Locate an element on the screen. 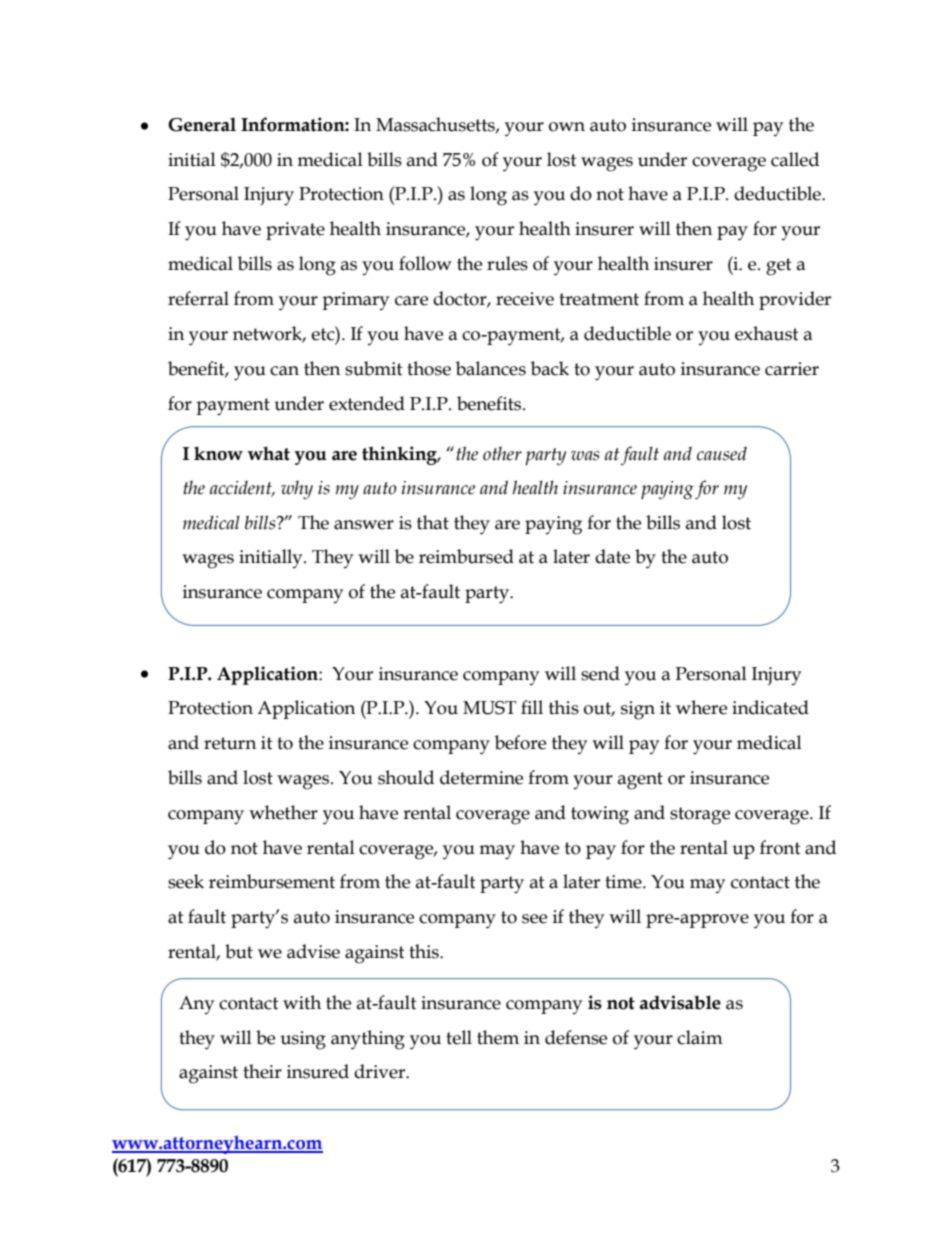  them is located at coordinates (498, 1037).
